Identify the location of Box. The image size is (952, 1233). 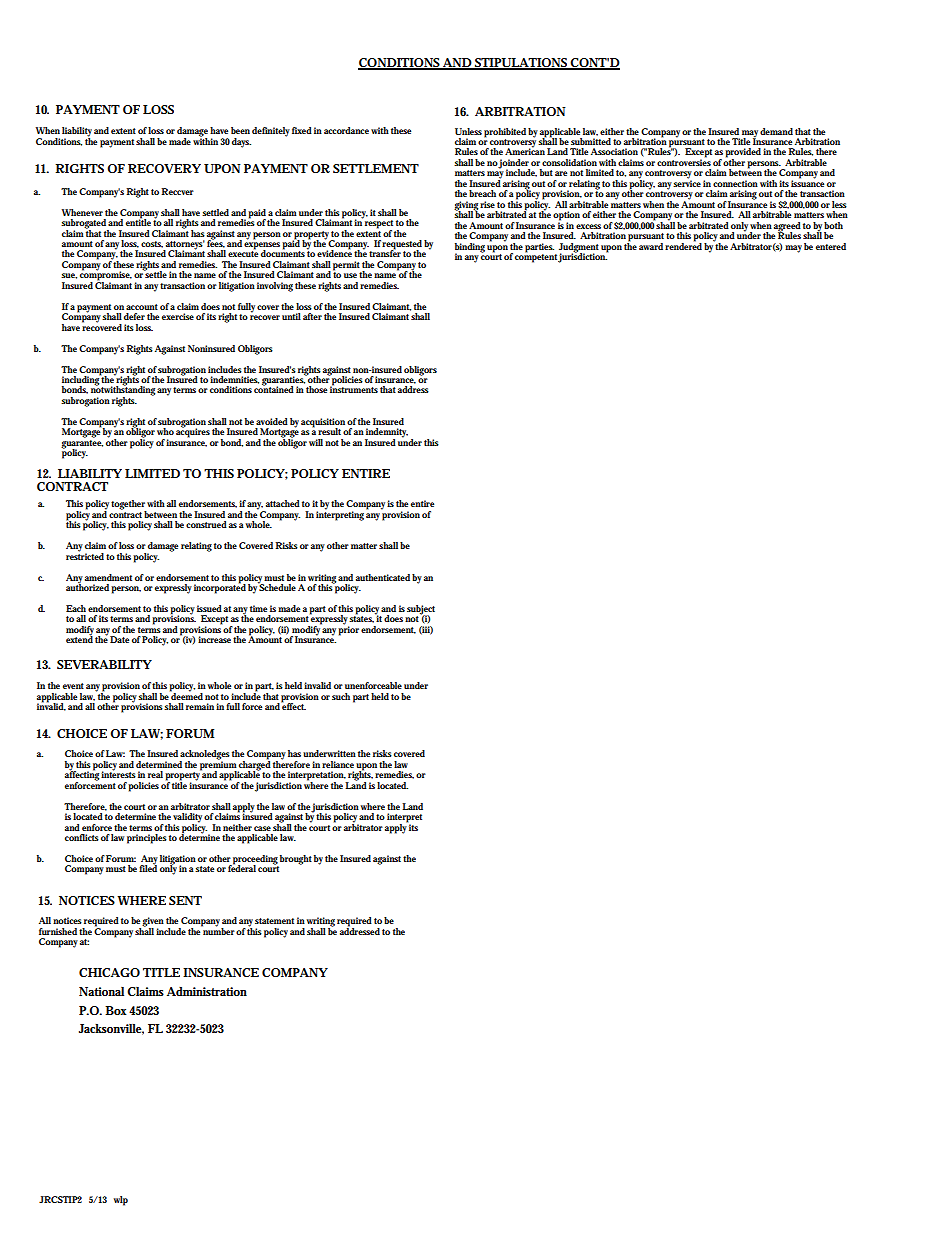
(117, 1010).
